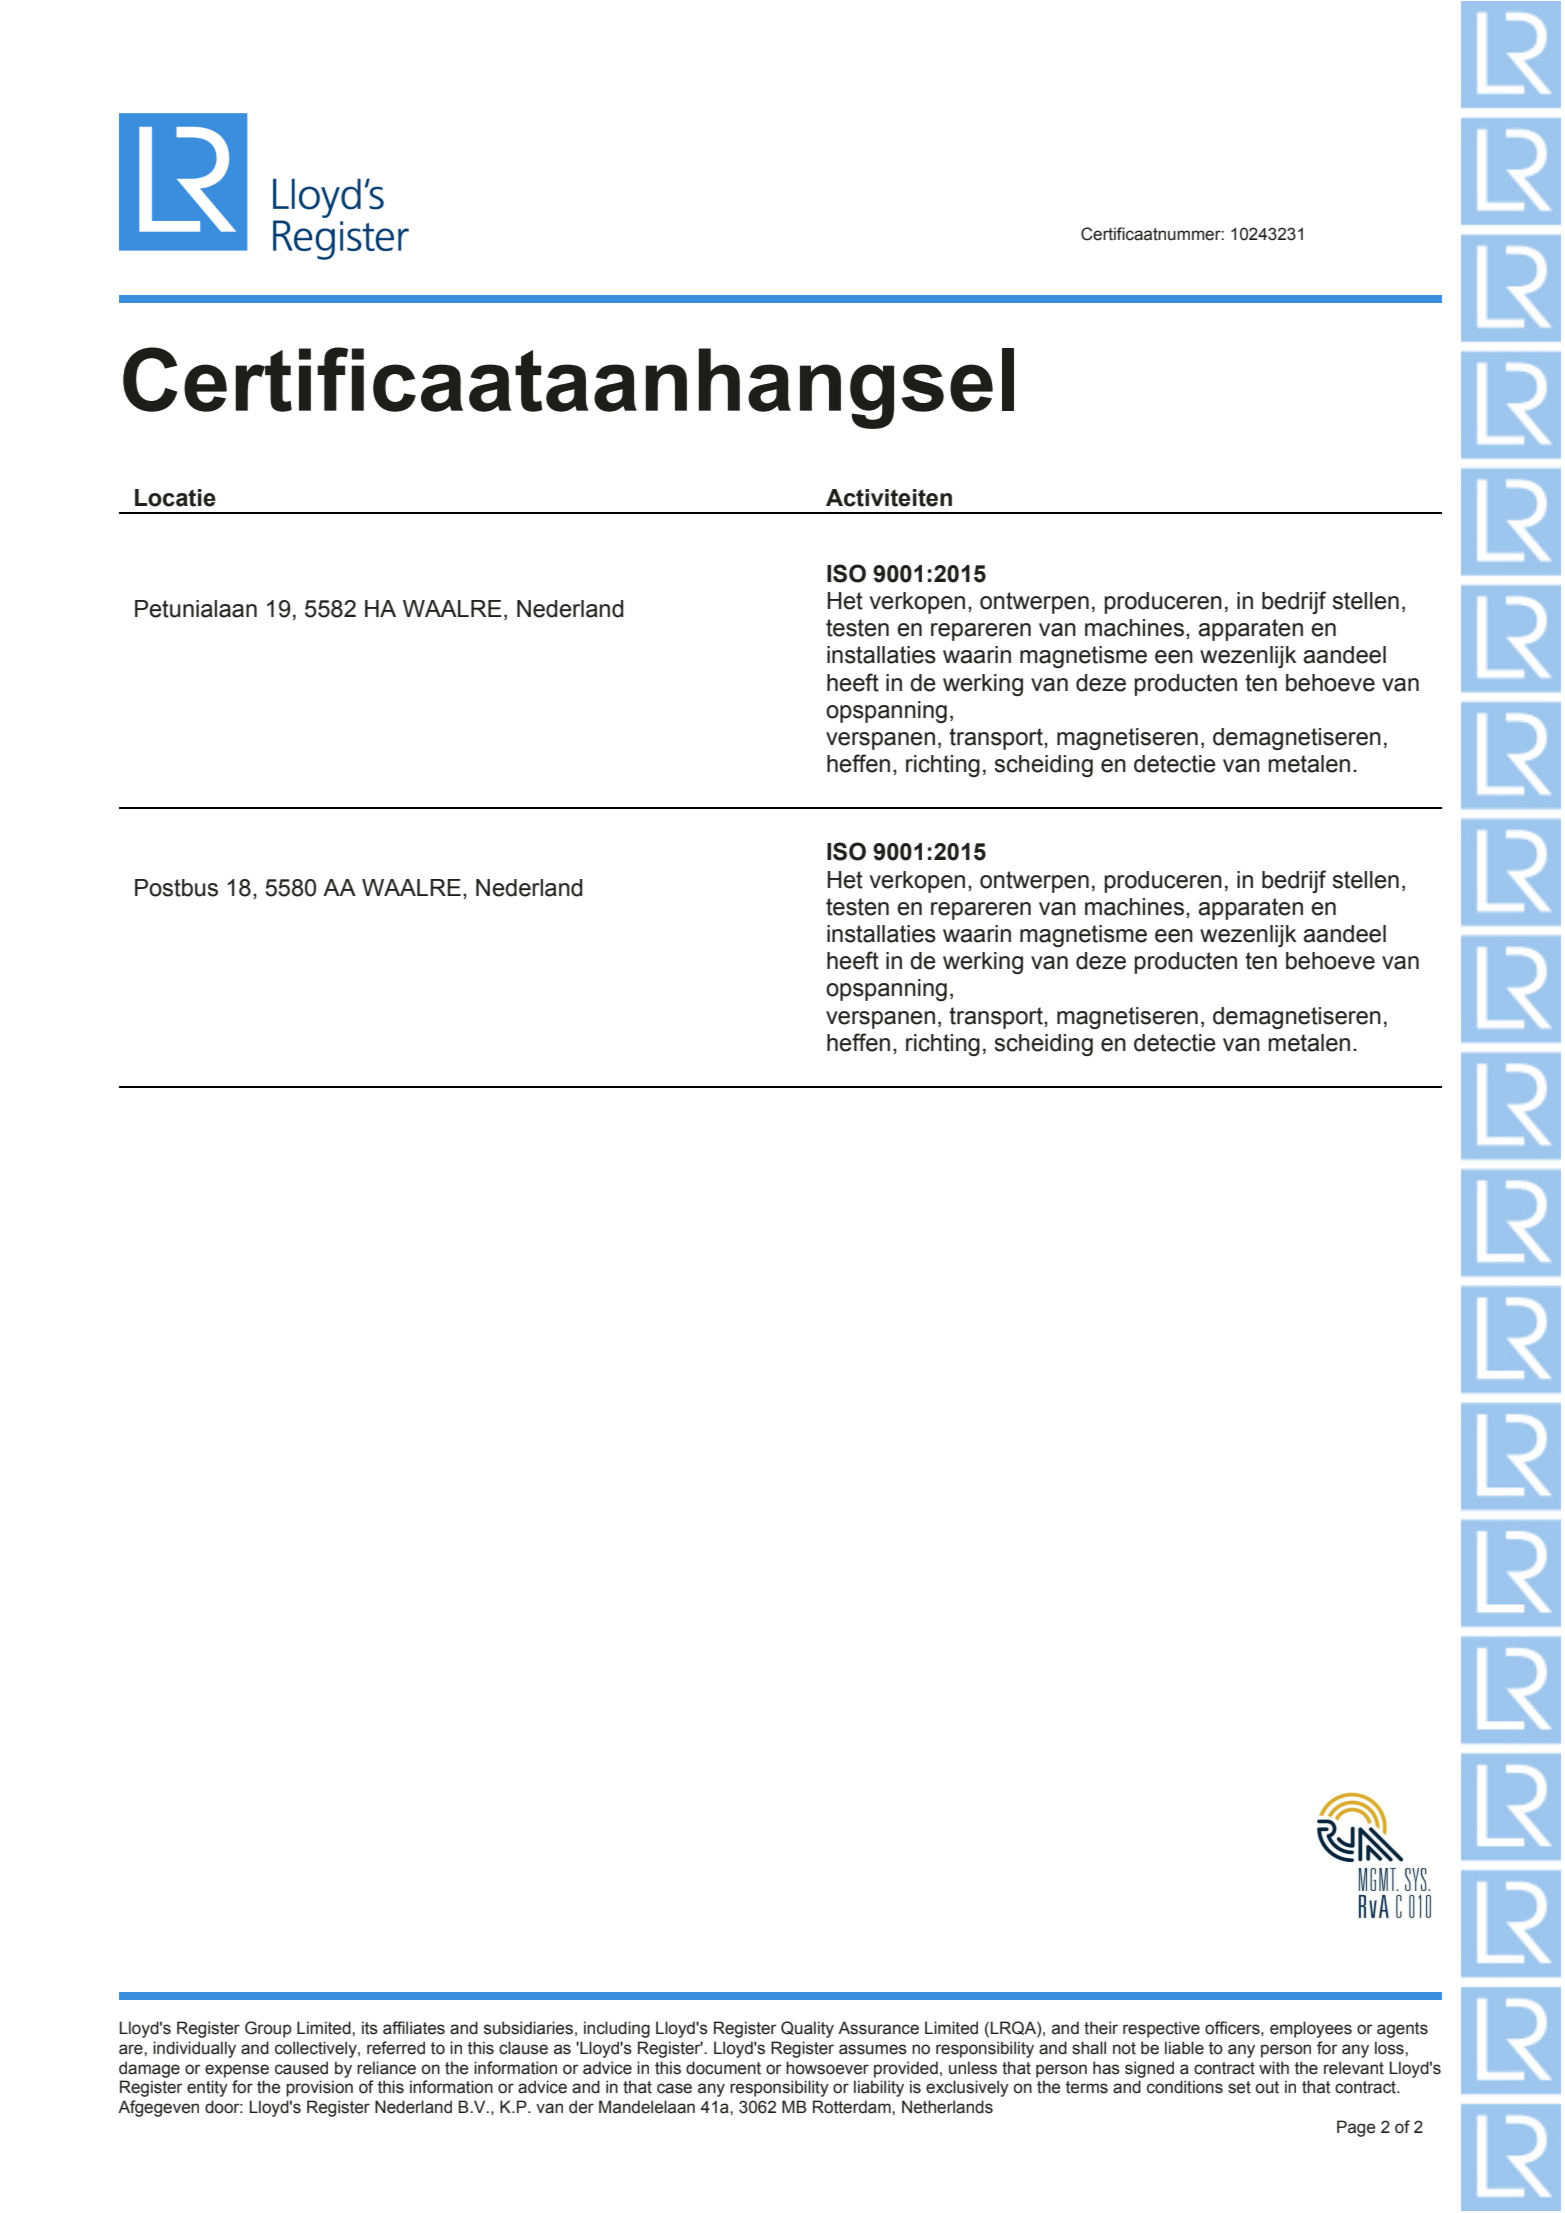 The image size is (1565, 2213). Describe the element at coordinates (906, 2069) in the screenshot. I see `provided` at that location.
